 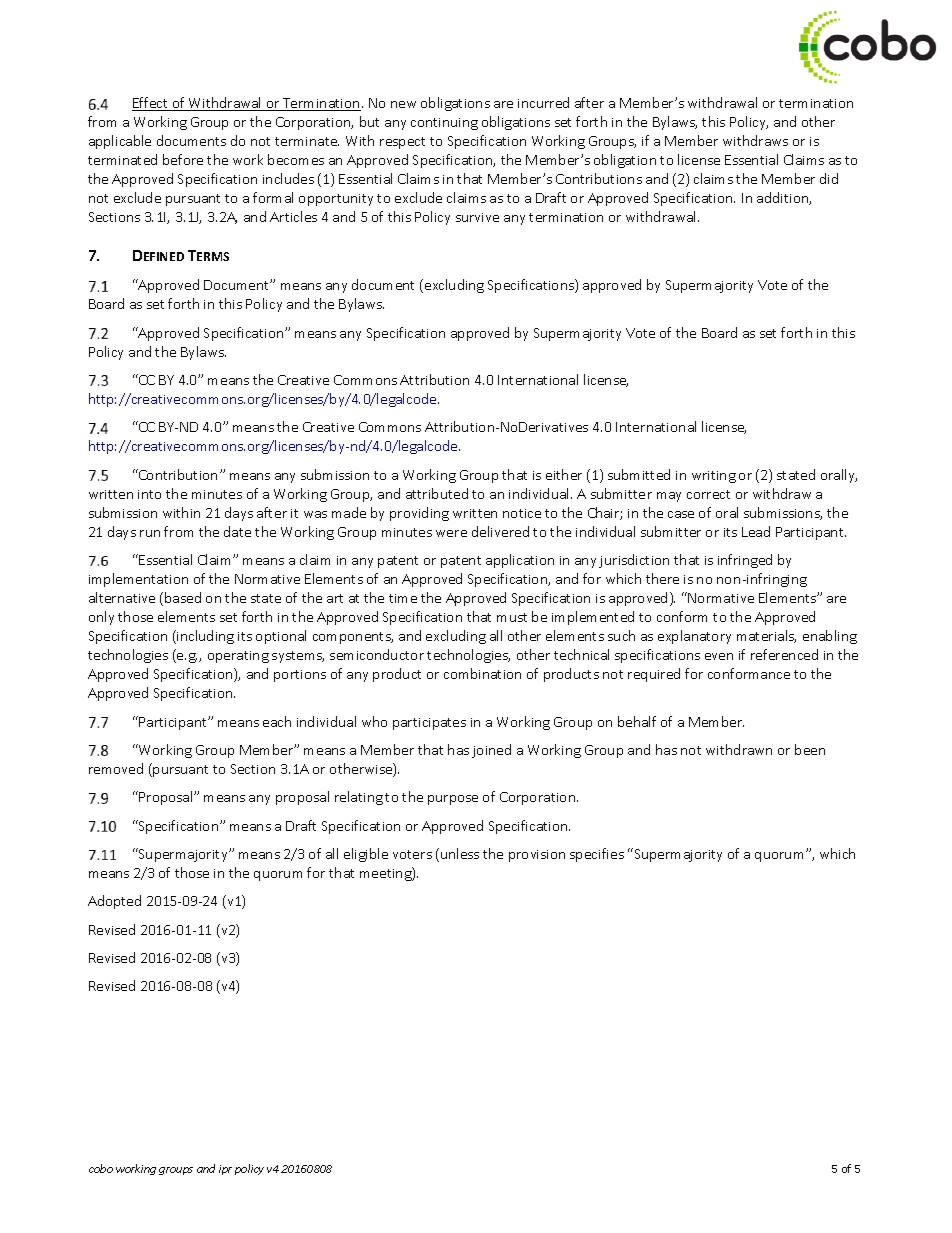 What do you see at coordinates (444, 124) in the image?
I see `continuing` at bounding box center [444, 124].
